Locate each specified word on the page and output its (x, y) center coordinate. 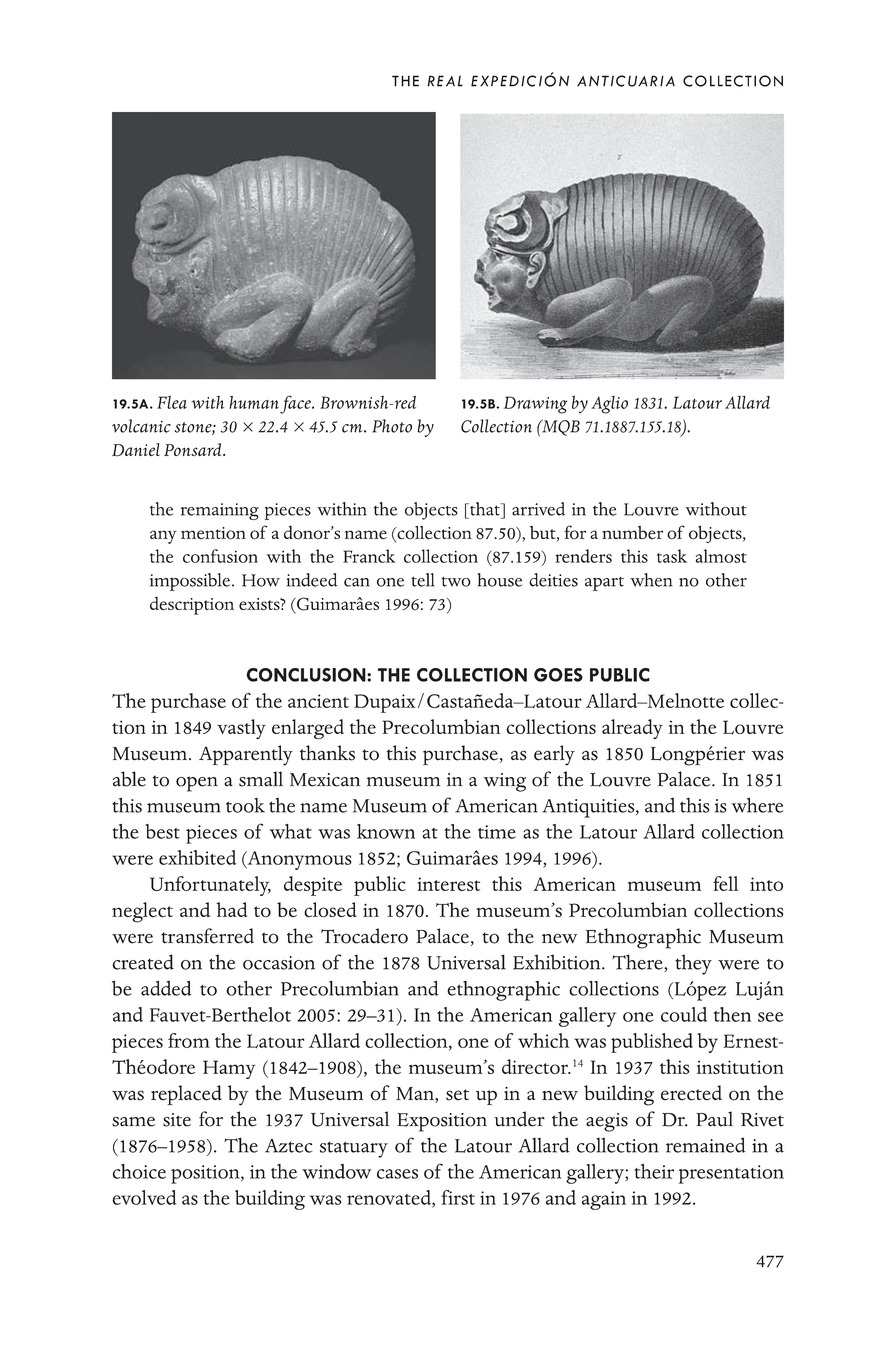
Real (445, 81)
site (177, 1120)
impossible (191, 582)
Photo (392, 426)
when (651, 580)
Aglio (609, 405)
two (456, 582)
